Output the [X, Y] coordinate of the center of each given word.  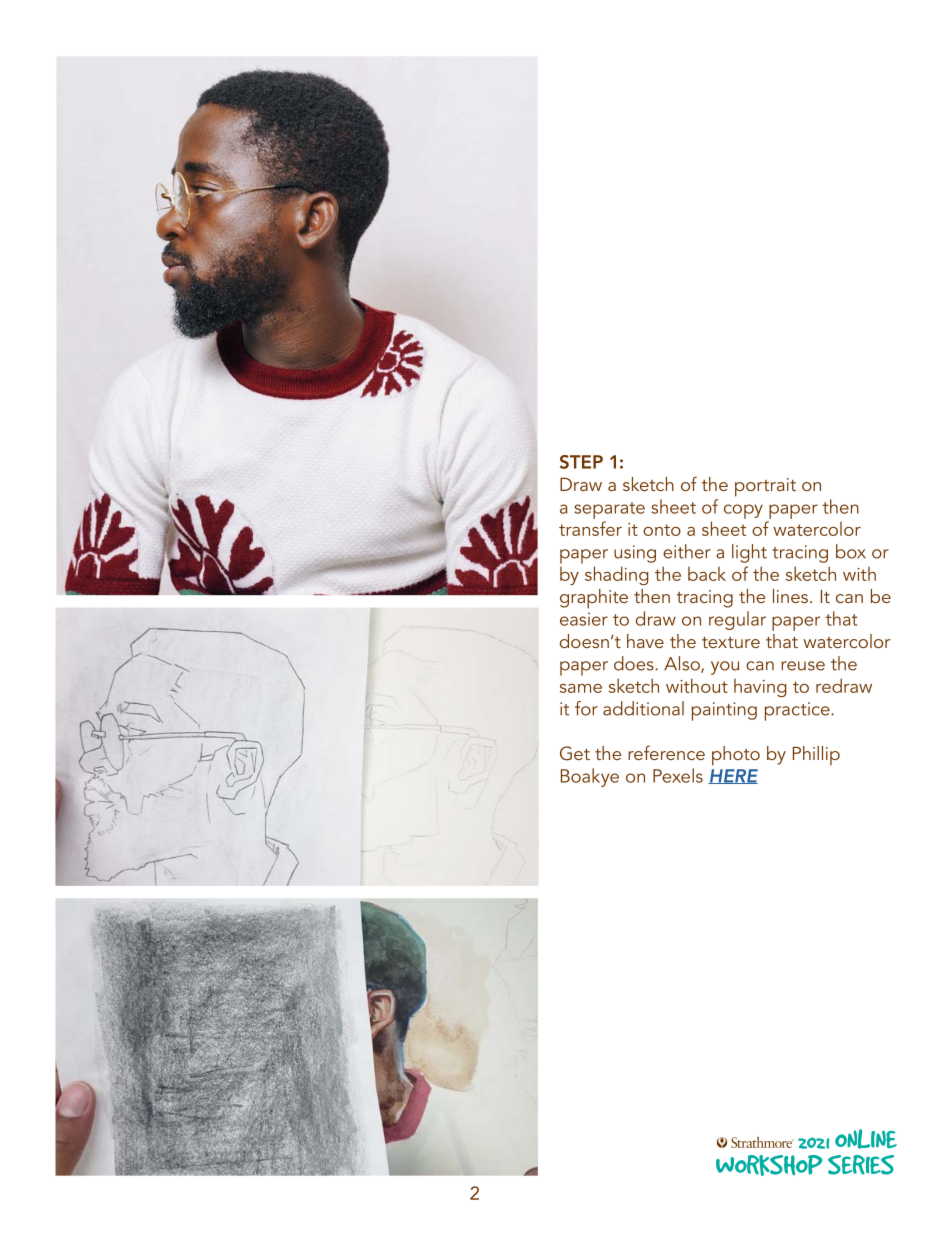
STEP [581, 462]
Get [575, 753]
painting [724, 711]
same [581, 688]
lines [790, 596]
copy [743, 511]
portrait [765, 487]
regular [737, 620]
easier [584, 619]
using [635, 554]
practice [798, 711]
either [687, 551]
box [851, 551]
